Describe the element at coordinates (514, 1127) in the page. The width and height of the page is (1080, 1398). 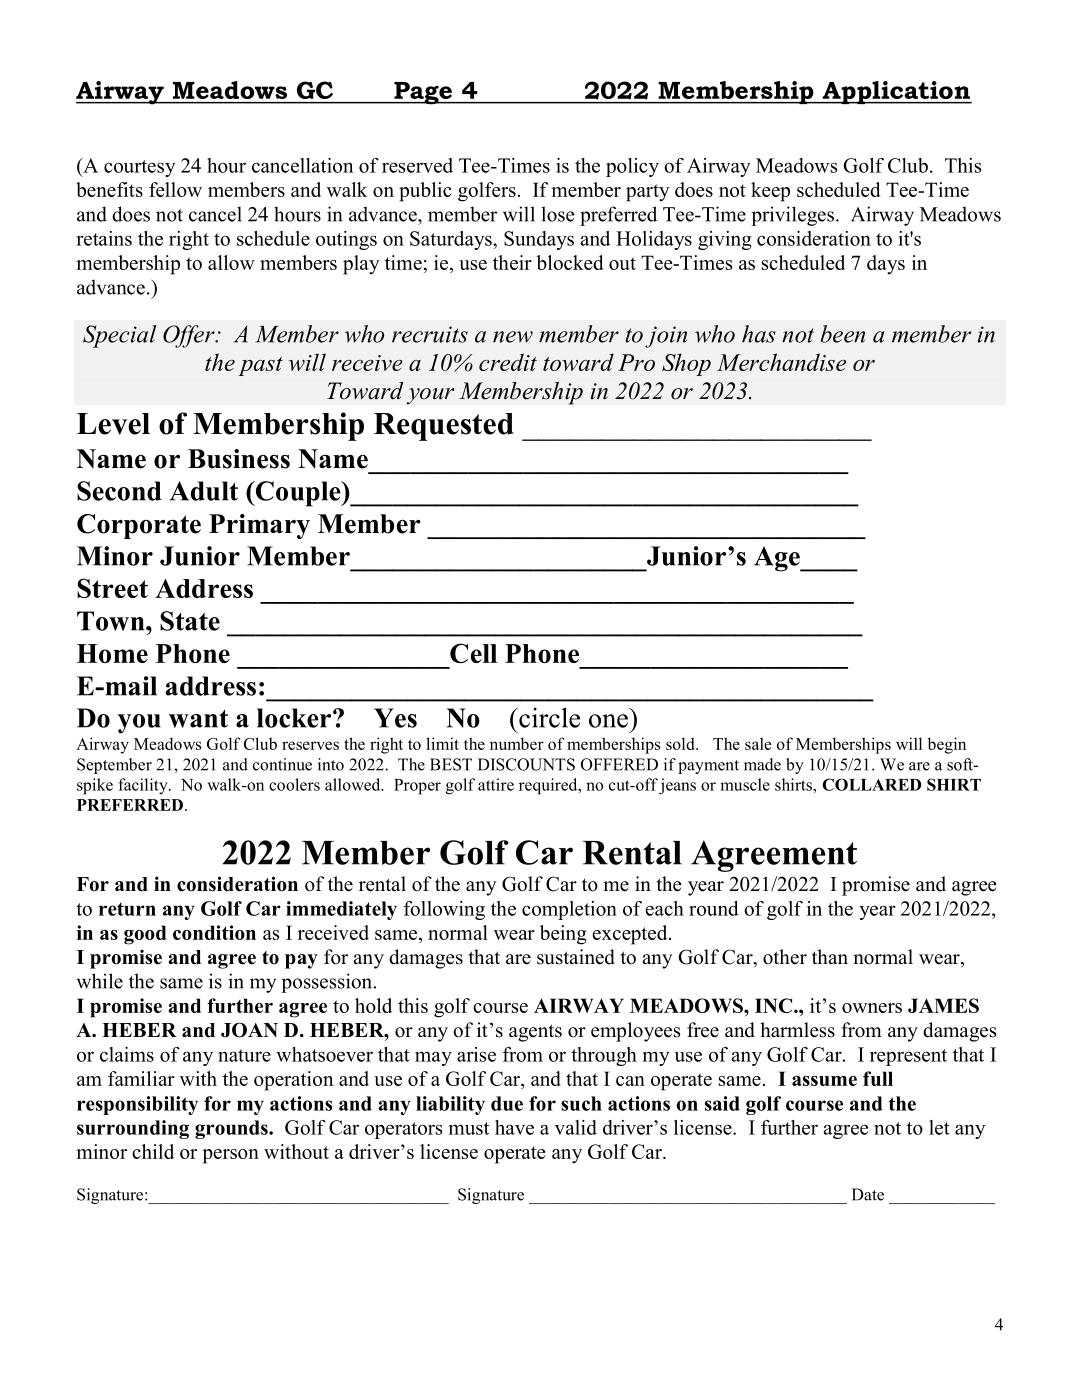
I see `have` at that location.
